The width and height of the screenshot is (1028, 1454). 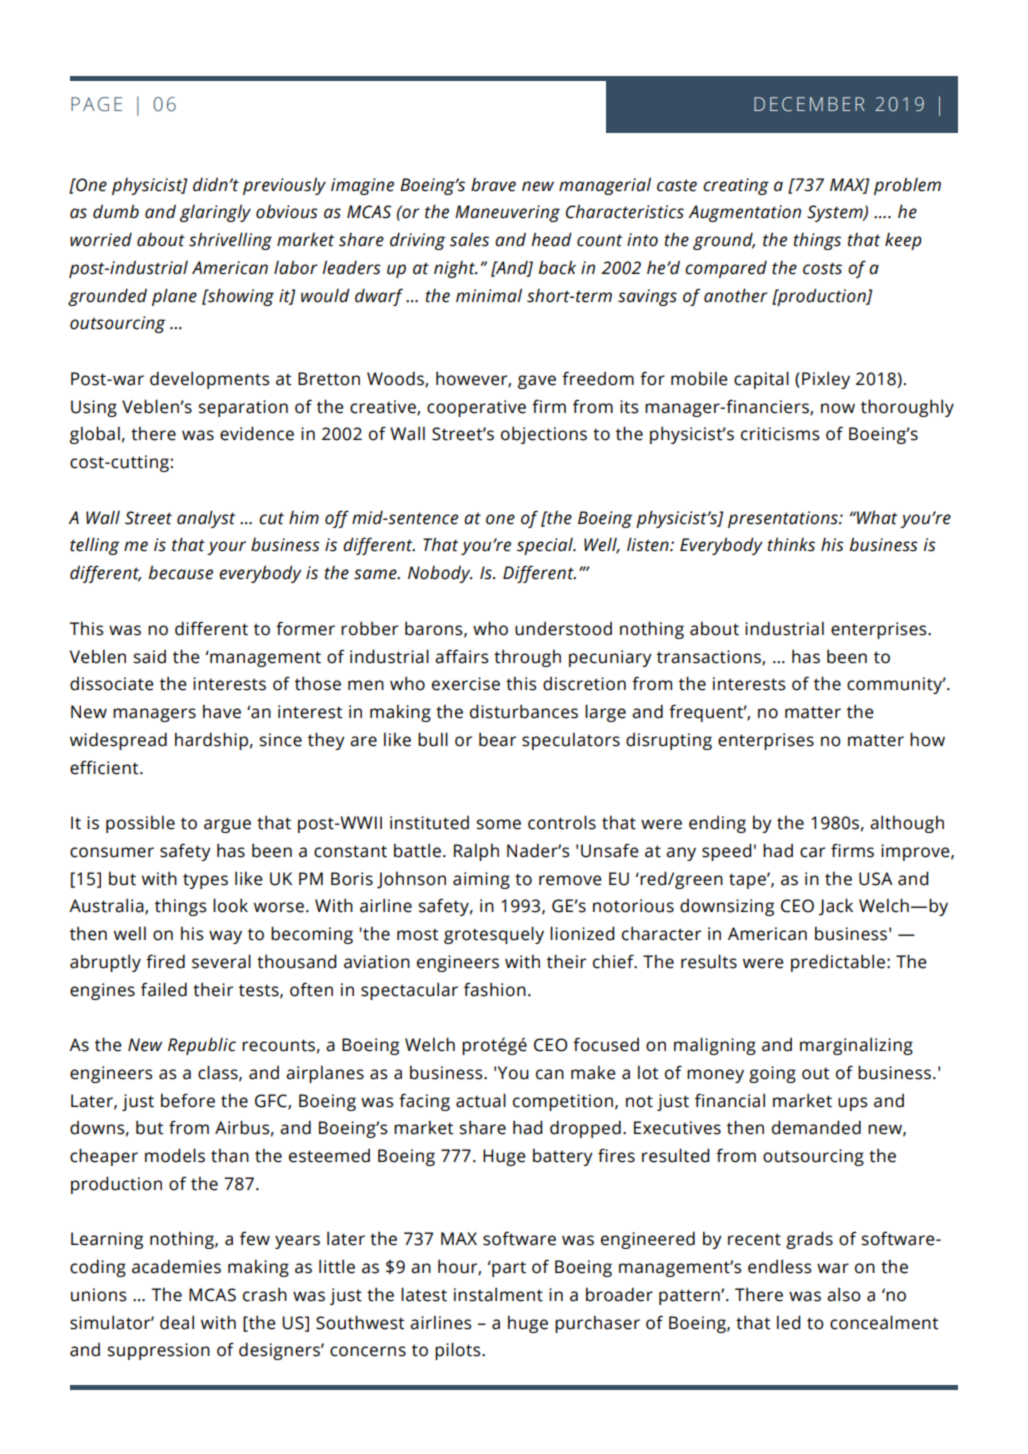 I want to click on bear, so click(x=497, y=739).
